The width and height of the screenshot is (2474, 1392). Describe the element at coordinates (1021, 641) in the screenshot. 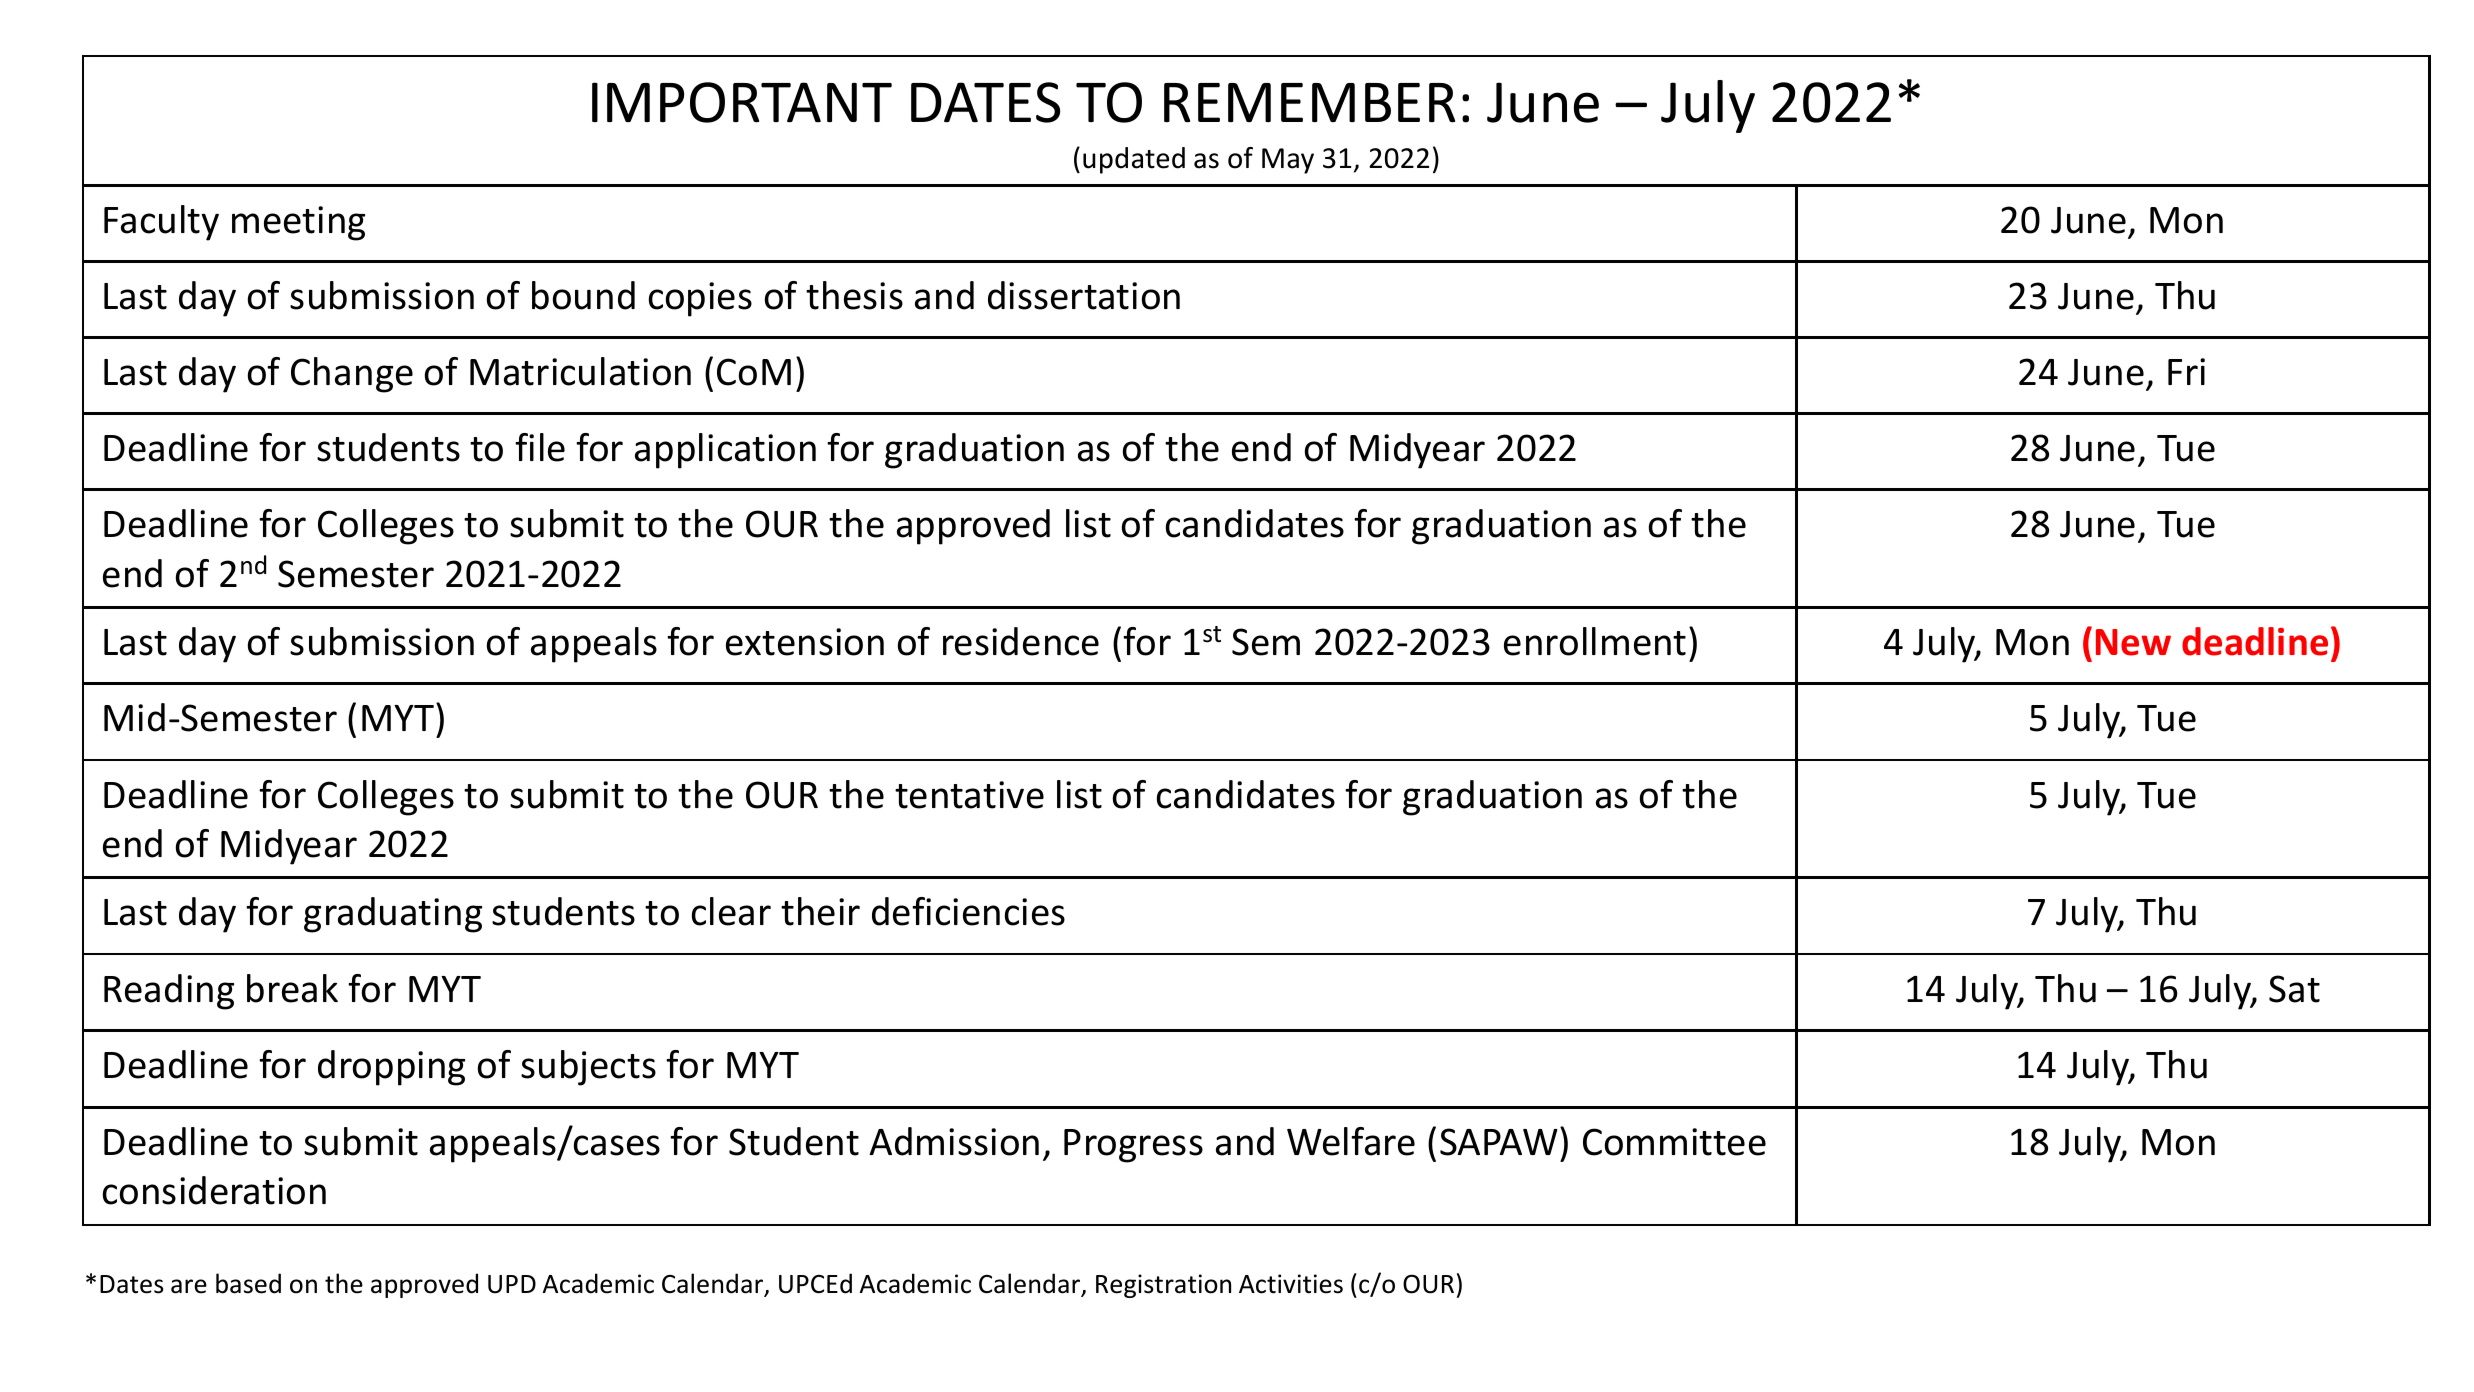

I see `residence` at that location.
